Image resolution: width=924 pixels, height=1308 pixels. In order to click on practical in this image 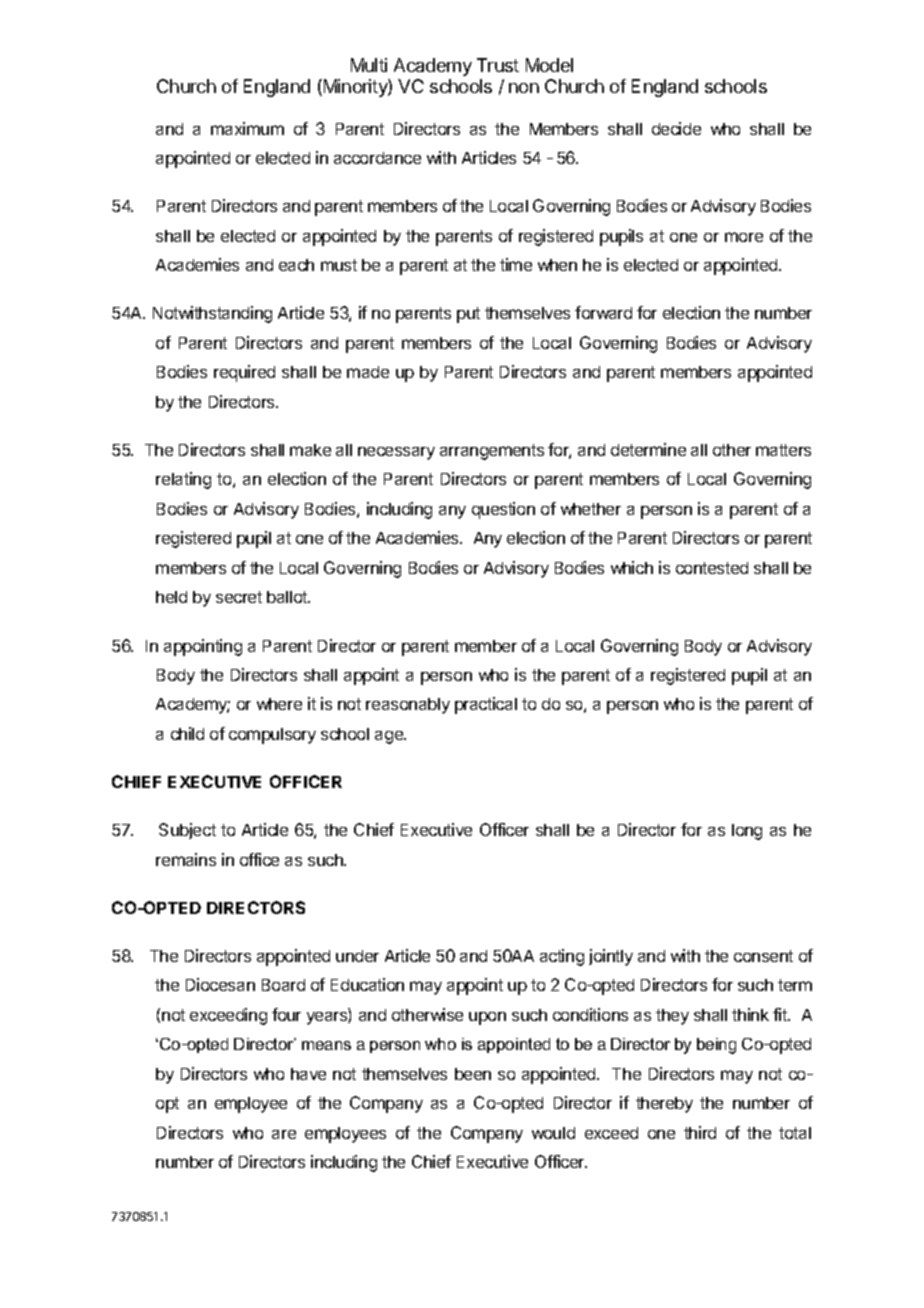, I will do `click(486, 705)`.
